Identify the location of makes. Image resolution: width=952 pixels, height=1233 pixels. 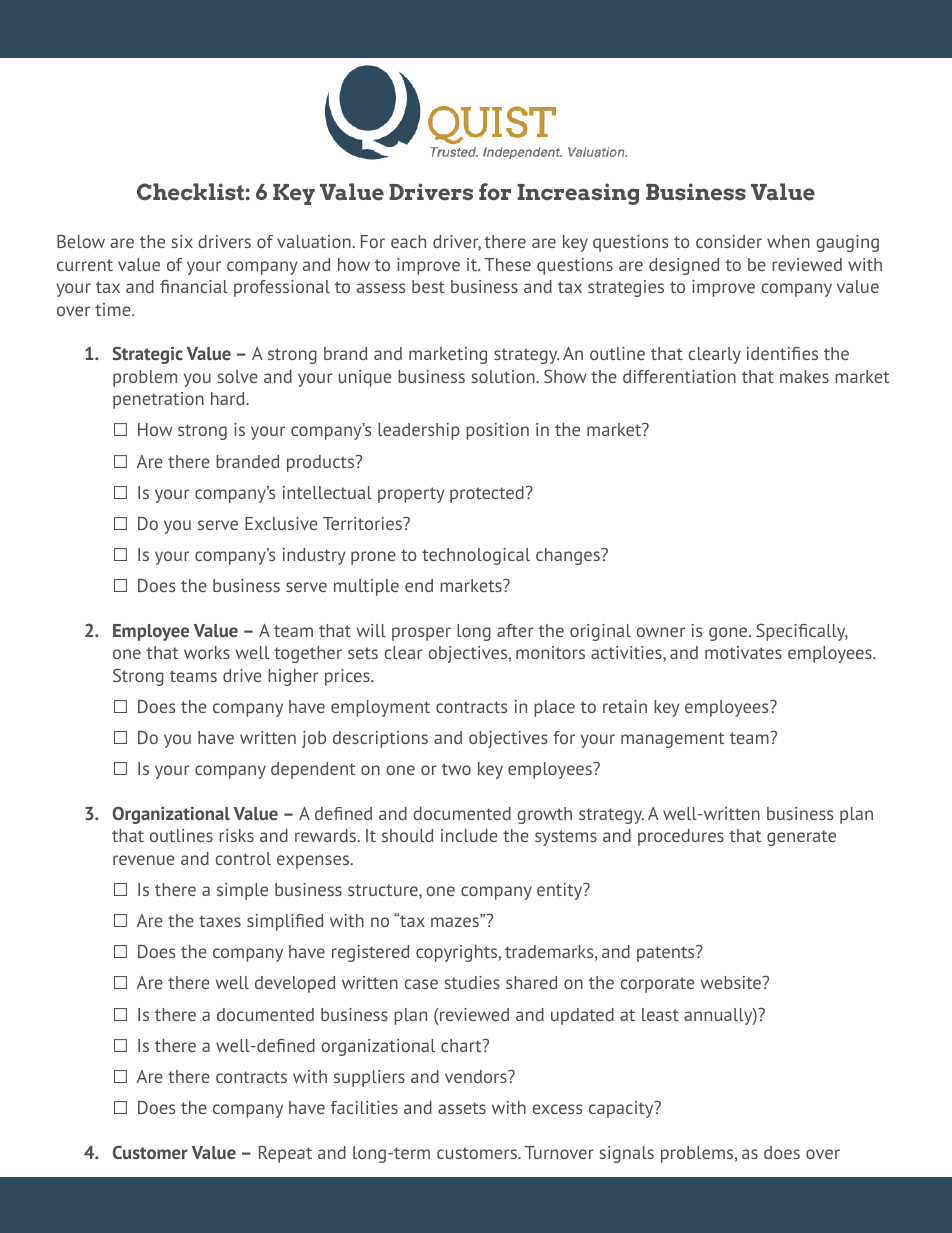
(804, 376).
